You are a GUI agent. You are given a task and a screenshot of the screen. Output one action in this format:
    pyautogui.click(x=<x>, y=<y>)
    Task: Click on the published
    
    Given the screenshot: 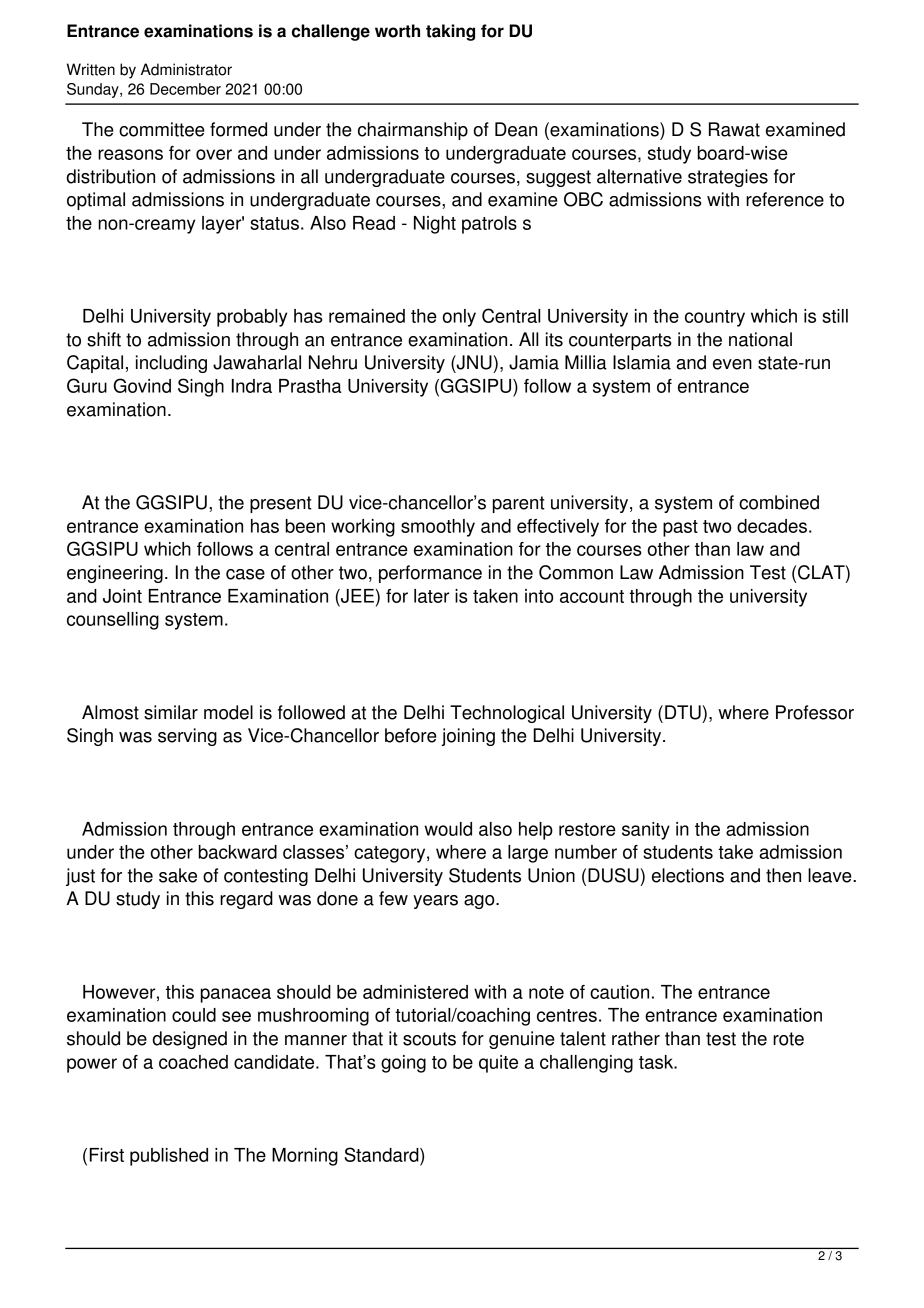 What is the action you would take?
    pyautogui.click(x=169, y=1157)
